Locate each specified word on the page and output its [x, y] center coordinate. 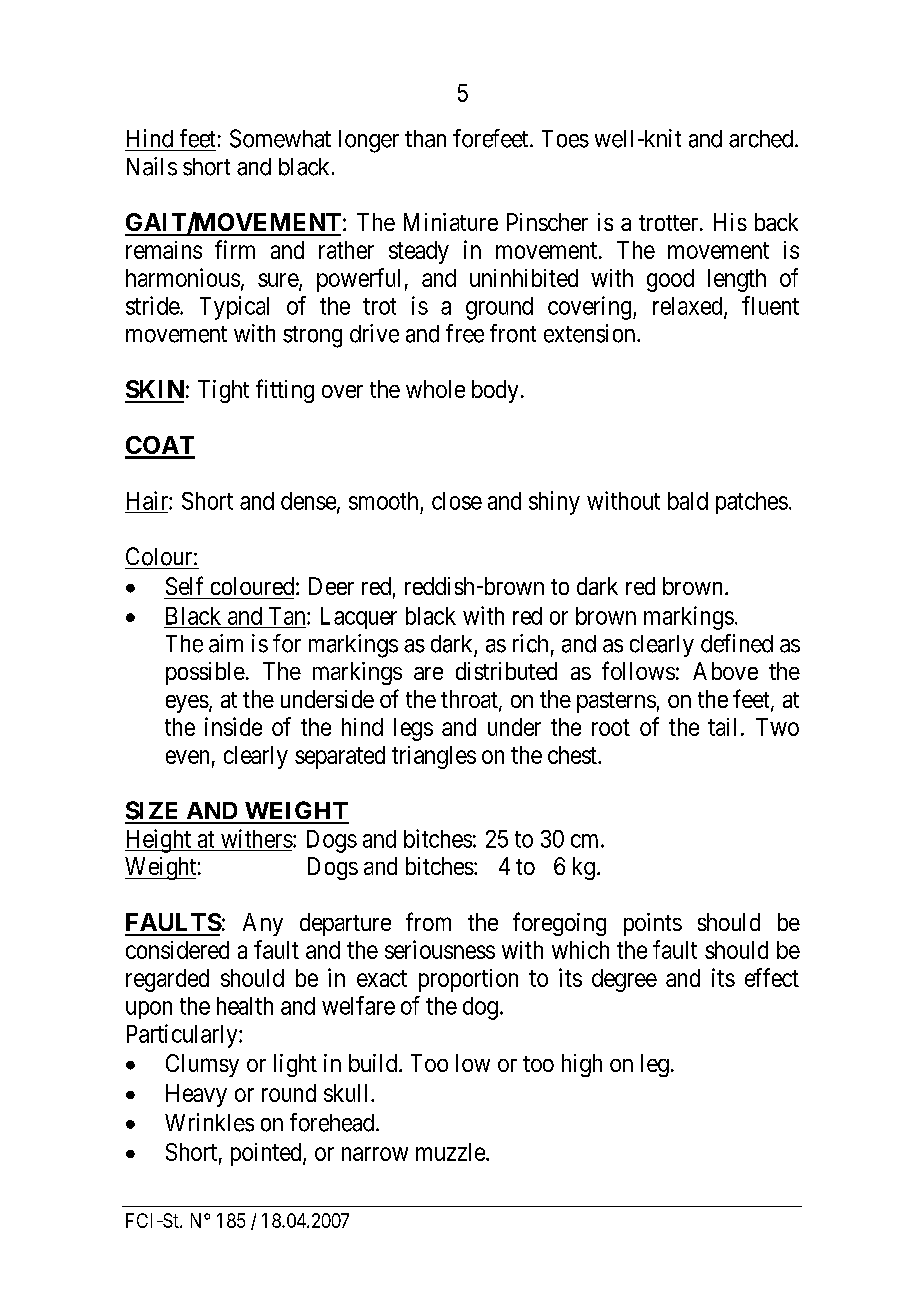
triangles [434, 757]
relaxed [689, 307]
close [457, 501]
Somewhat [280, 138]
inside [233, 726]
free [465, 333]
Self [184, 585]
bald [688, 501]
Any [263, 924]
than [425, 139]
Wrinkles [209, 1122]
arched [762, 139]
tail [722, 727]
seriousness [440, 949]
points [653, 924]
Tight [223, 391]
